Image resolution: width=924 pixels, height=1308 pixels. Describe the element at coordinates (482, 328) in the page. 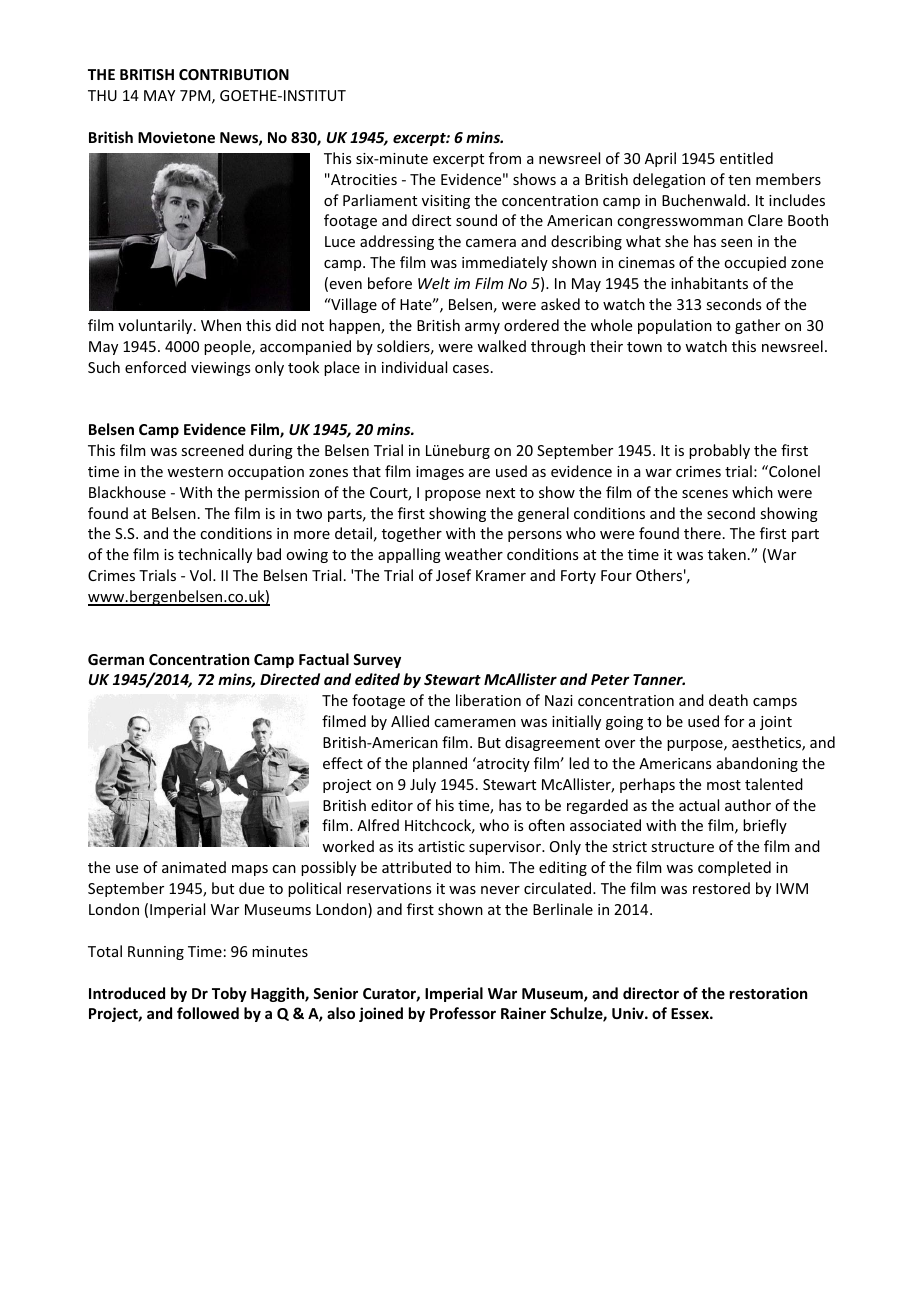

I see `army` at that location.
